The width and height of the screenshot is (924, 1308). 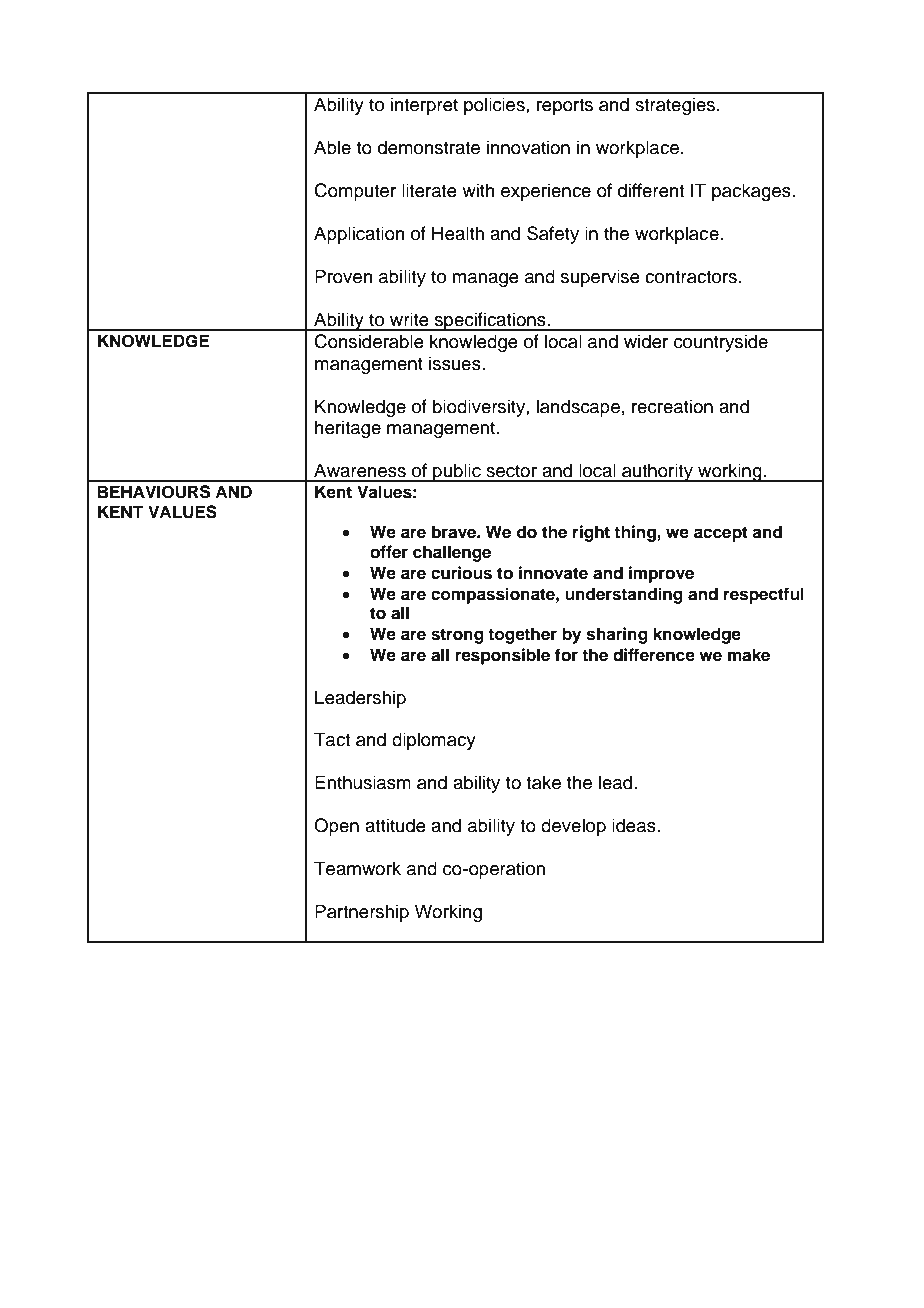 What do you see at coordinates (654, 655) in the screenshot?
I see `difference` at bounding box center [654, 655].
